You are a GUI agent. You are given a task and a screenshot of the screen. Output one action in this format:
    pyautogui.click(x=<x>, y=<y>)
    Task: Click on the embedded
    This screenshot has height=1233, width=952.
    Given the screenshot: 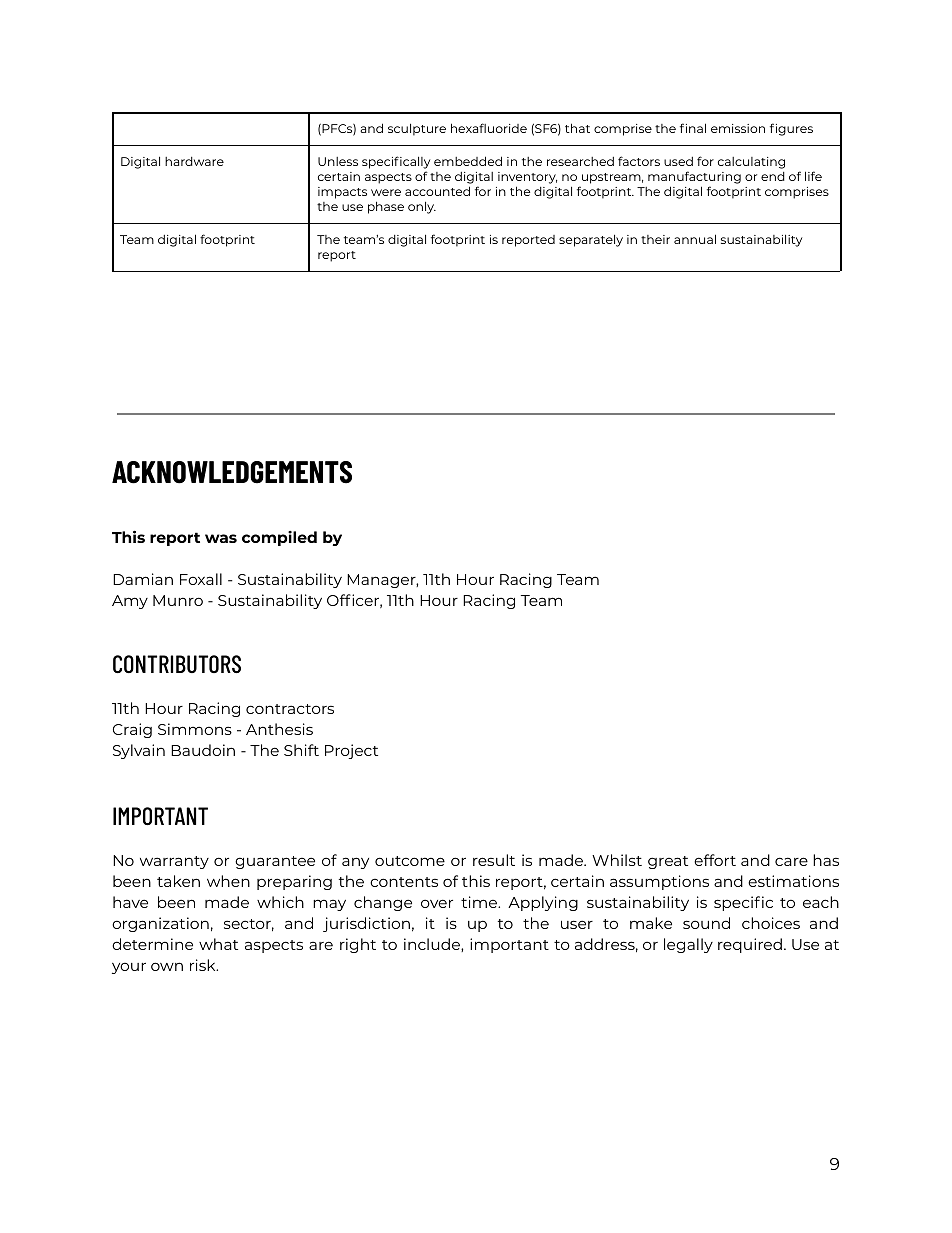 What is the action you would take?
    pyautogui.click(x=468, y=161)
